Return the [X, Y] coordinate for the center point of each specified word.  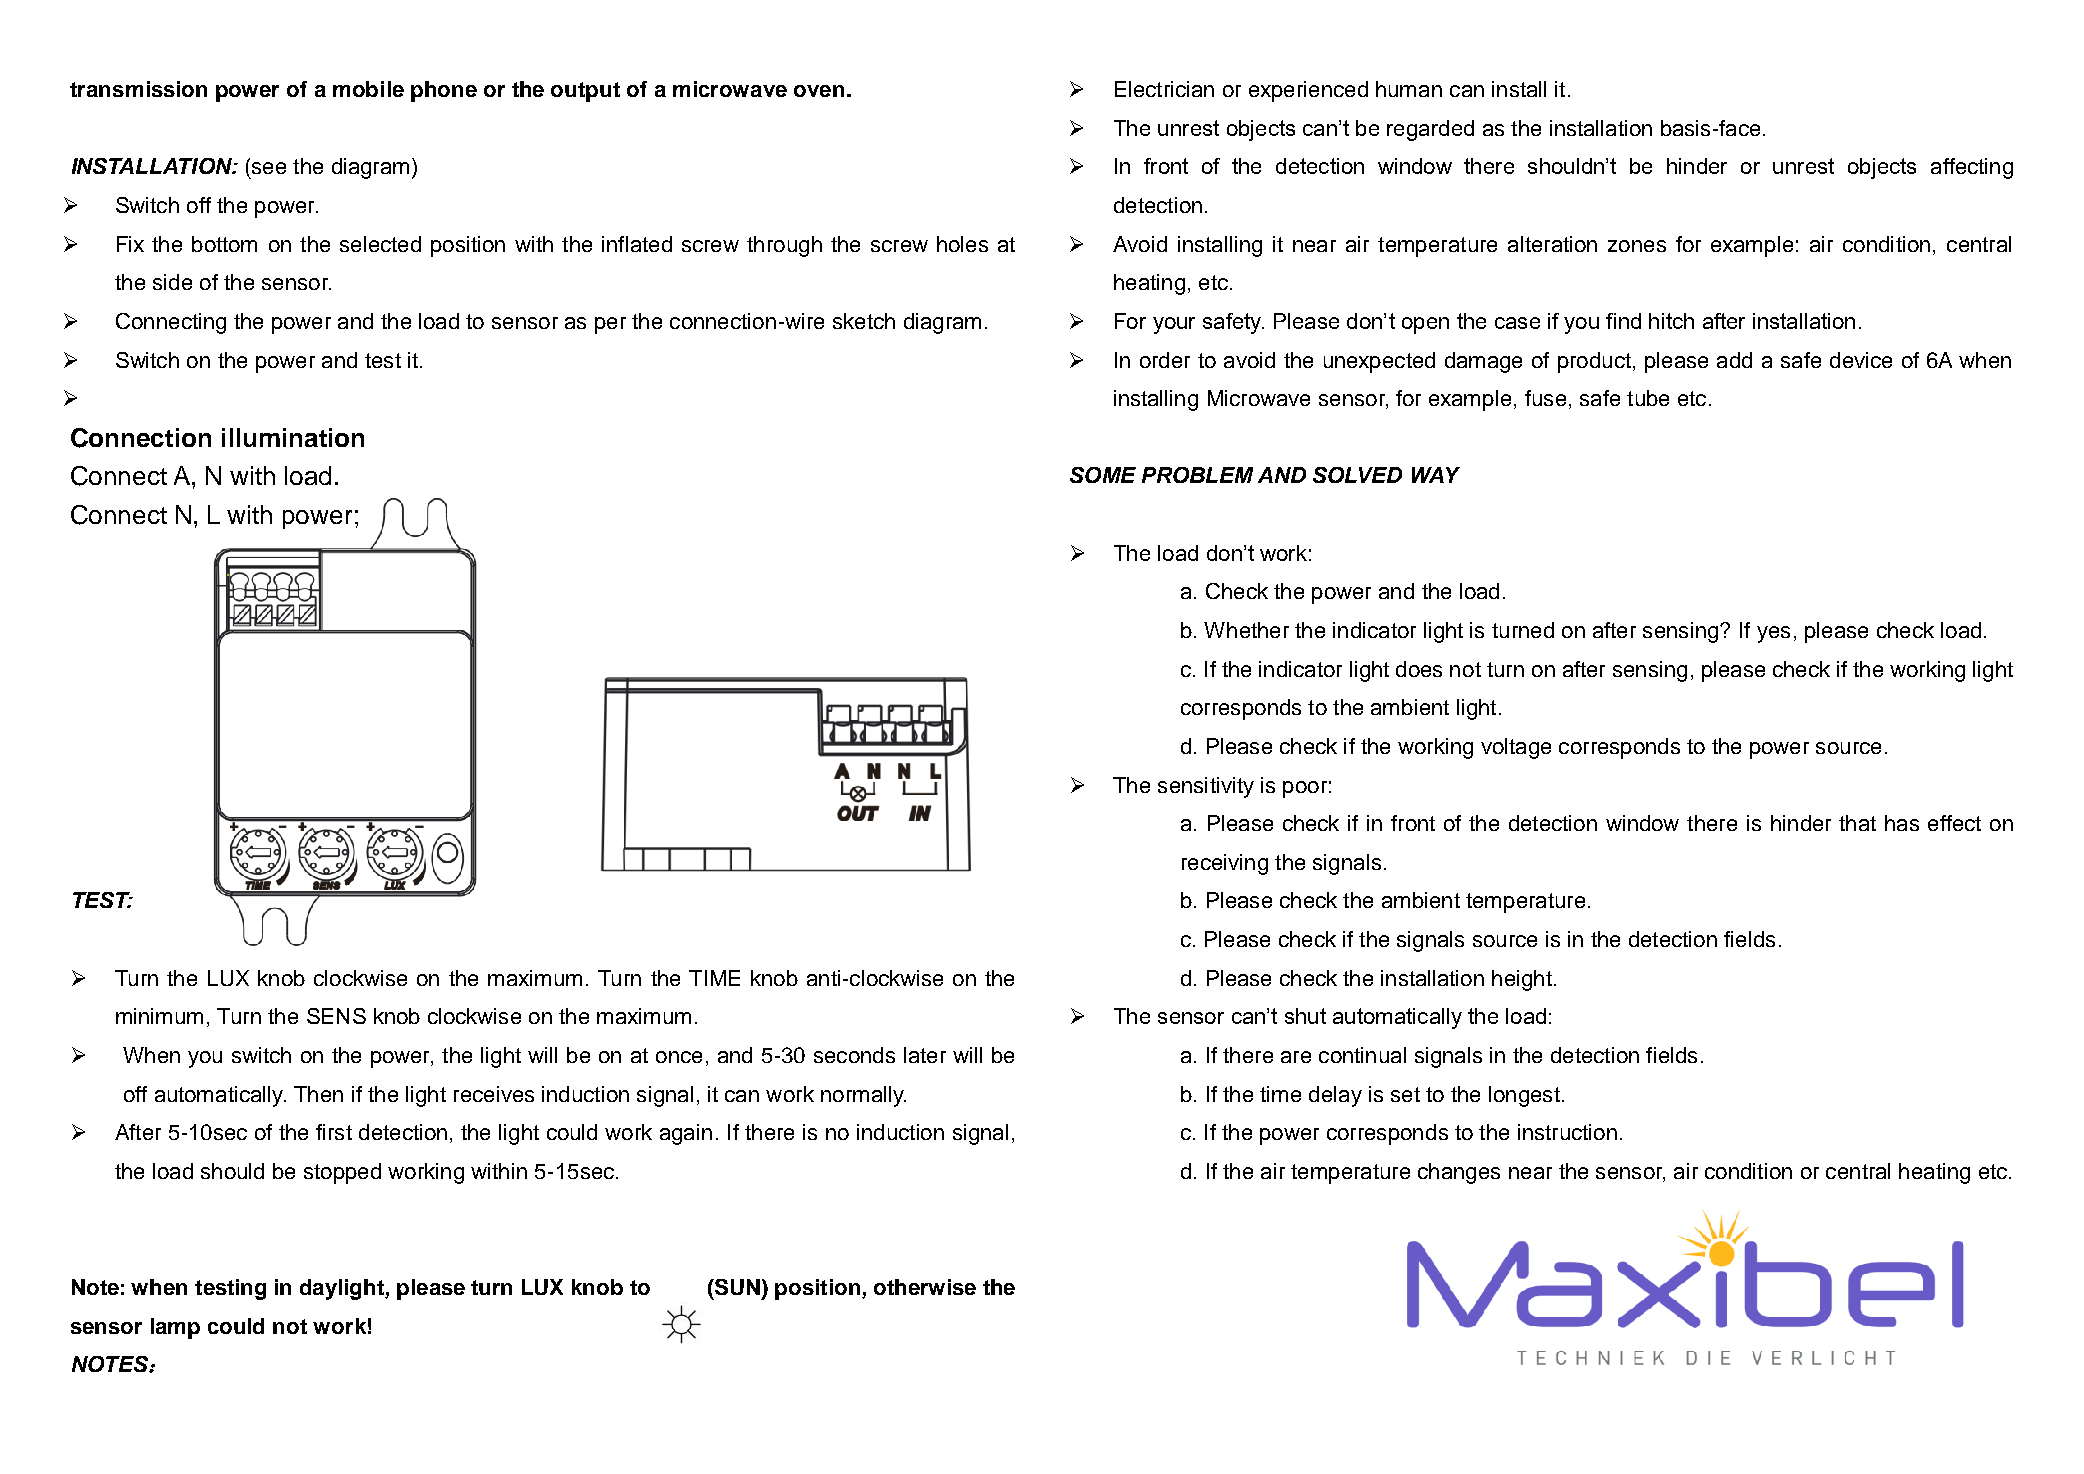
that [1857, 823]
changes [1459, 1173]
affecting [1972, 168]
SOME [1103, 475]
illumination [293, 437]
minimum [159, 1016]
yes [1773, 634]
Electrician [1164, 89]
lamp [175, 1328]
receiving [1225, 864]
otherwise [925, 1287]
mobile [368, 89]
